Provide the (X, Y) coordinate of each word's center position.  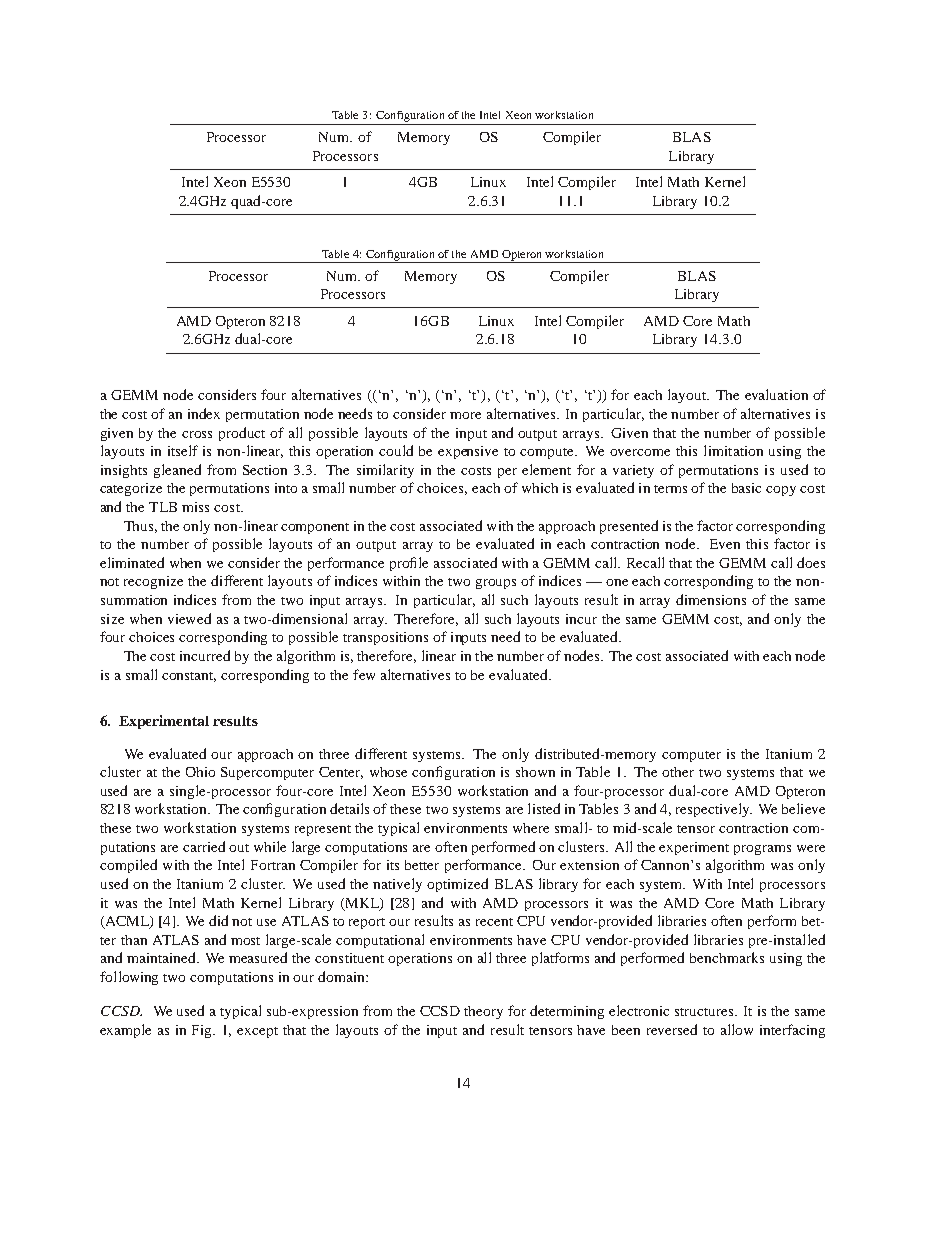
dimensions (711, 599)
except (257, 1032)
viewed (189, 618)
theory (483, 1012)
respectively (714, 810)
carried (204, 846)
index (204, 413)
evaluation (776, 394)
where (531, 828)
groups (496, 584)
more (465, 415)
